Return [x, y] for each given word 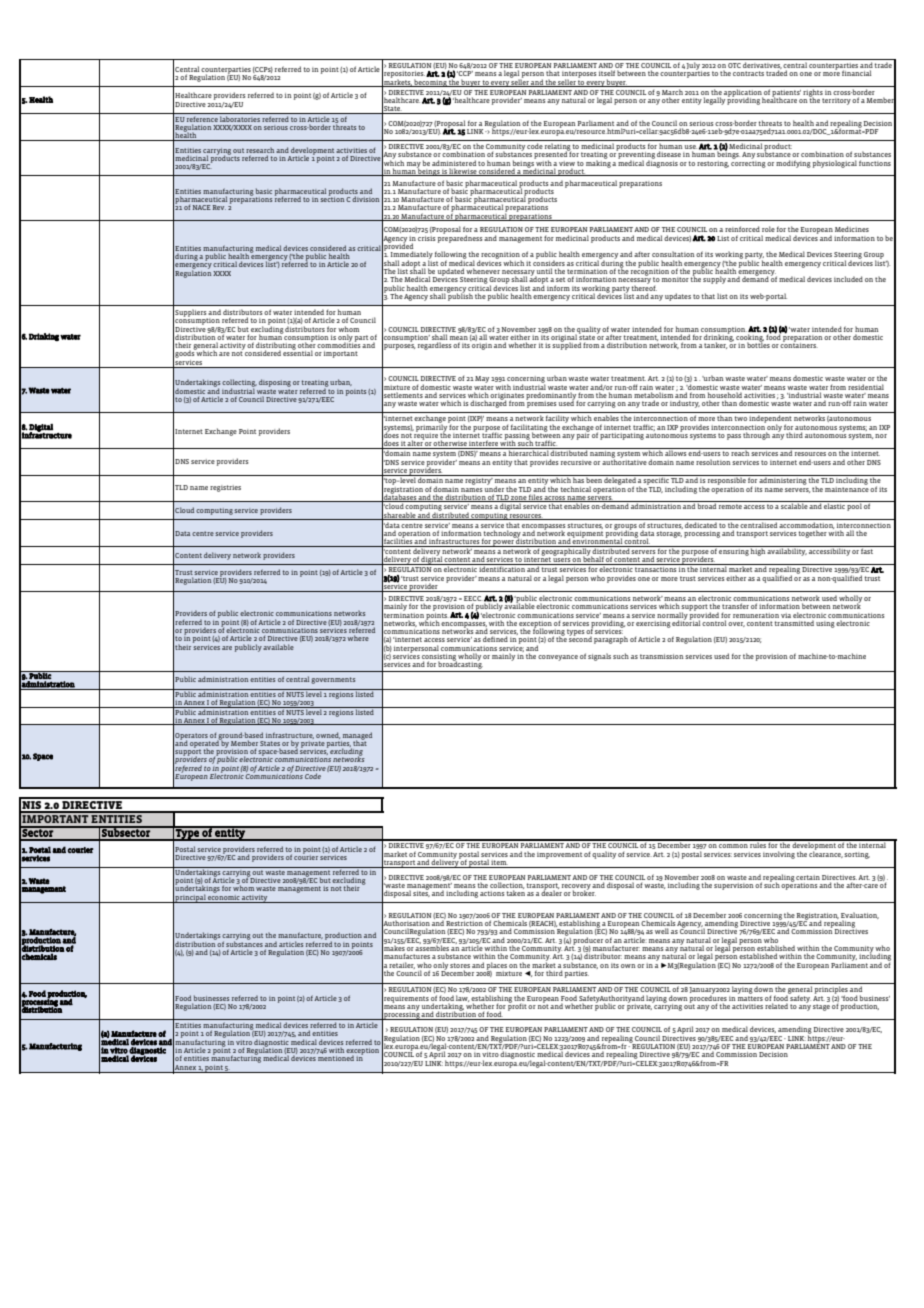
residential [866, 387]
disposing [275, 383]
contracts [748, 73]
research [260, 150]
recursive [576, 462]
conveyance [558, 658]
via [786, 615]
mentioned [336, 1058]
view [567, 163]
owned [328, 735]
